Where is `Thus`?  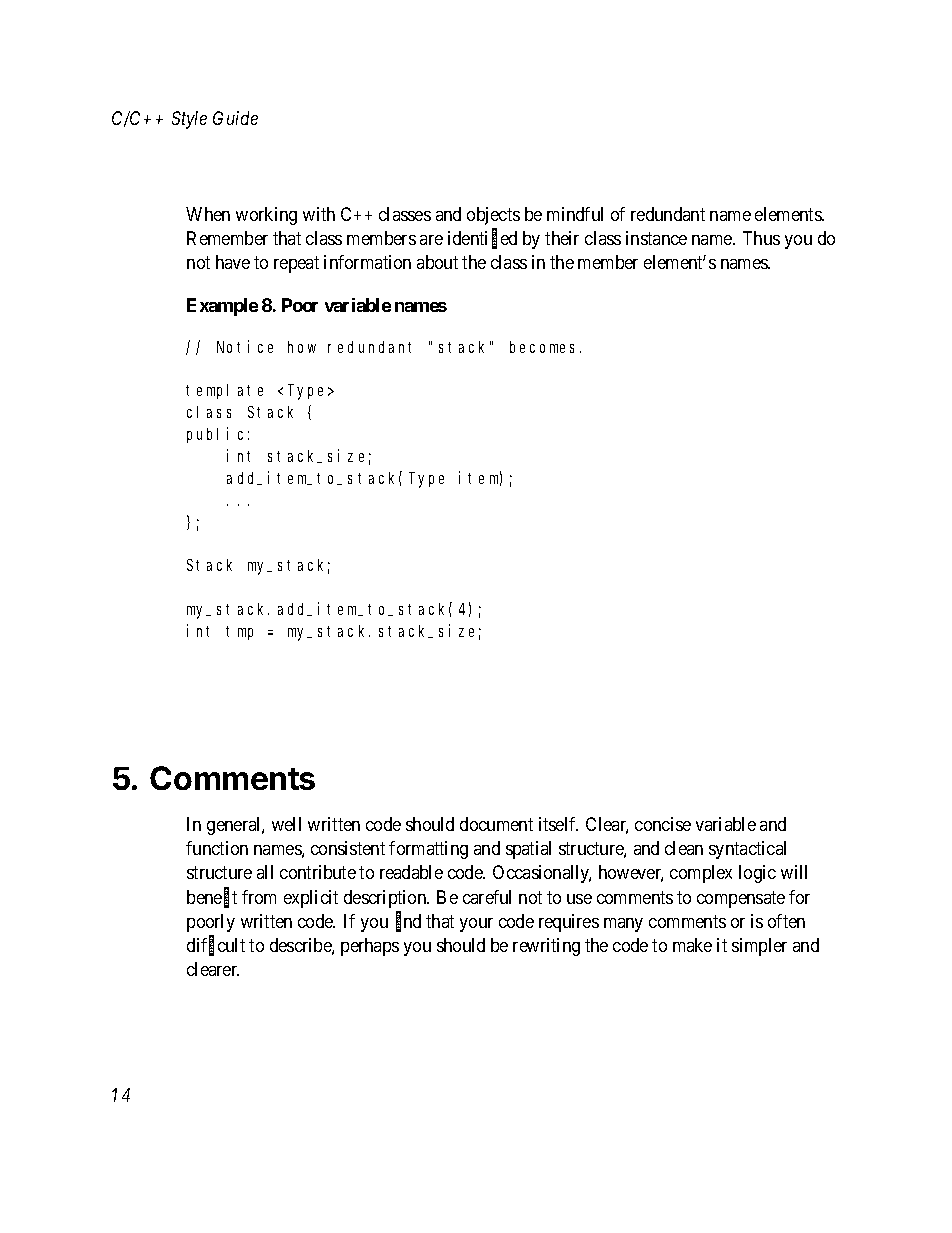 Thus is located at coordinates (761, 238).
